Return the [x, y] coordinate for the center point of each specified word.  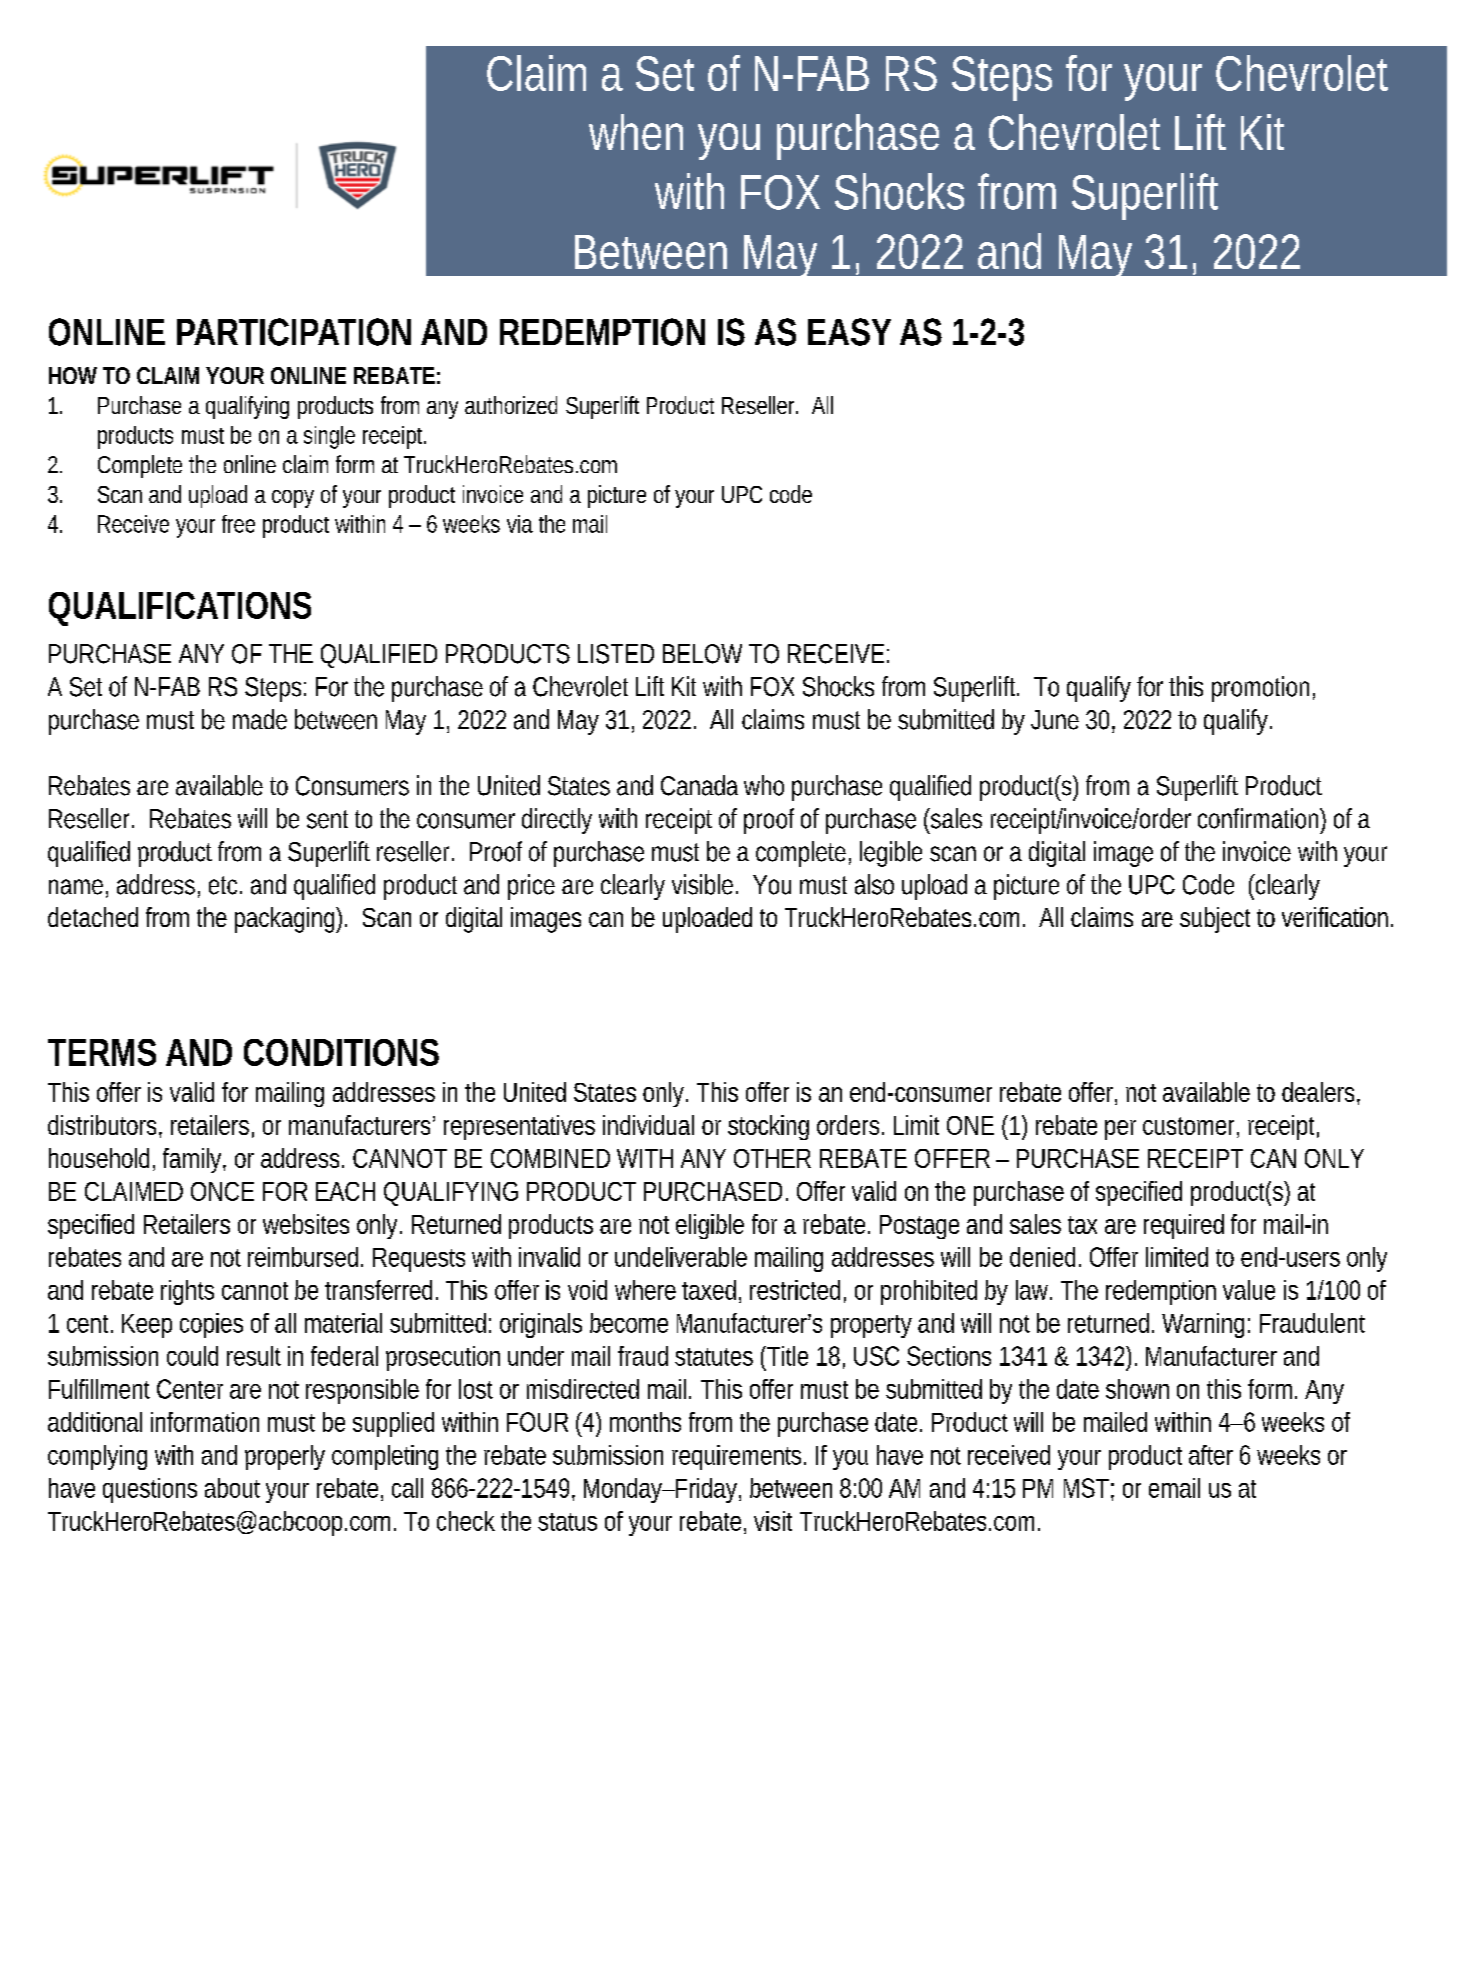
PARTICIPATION [294, 332]
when [636, 132]
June [1055, 720]
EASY [849, 332]
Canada [699, 785]
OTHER [772, 1158]
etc [225, 885]
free [238, 524]
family [194, 1160]
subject [1215, 920]
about [232, 1488]
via [520, 524]
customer [1191, 1127]
